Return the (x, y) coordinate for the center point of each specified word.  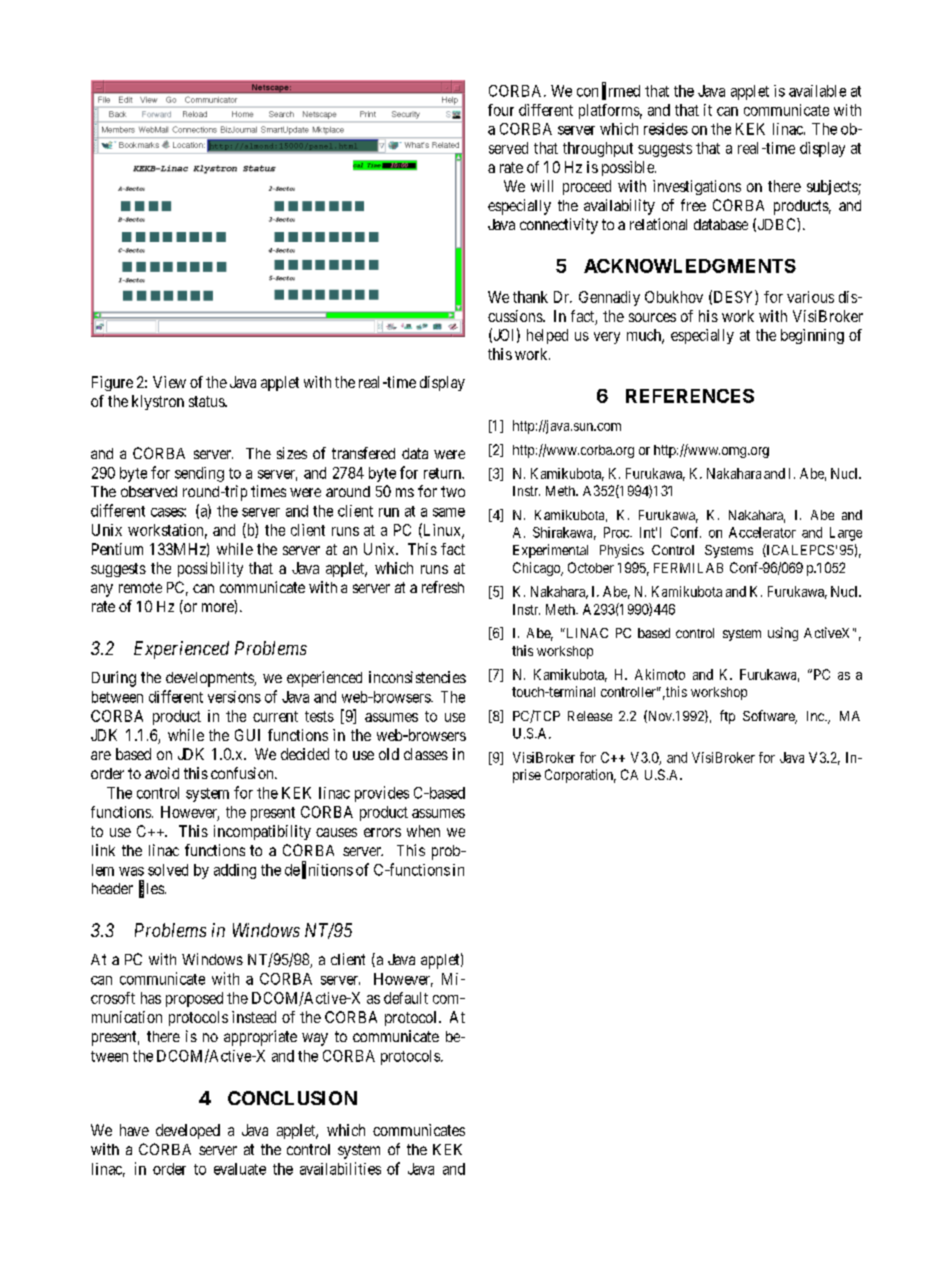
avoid (162, 773)
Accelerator (762, 532)
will (542, 186)
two (453, 491)
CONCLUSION (292, 1098)
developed (188, 1131)
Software (770, 717)
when (423, 831)
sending (199, 474)
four (501, 110)
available (817, 91)
